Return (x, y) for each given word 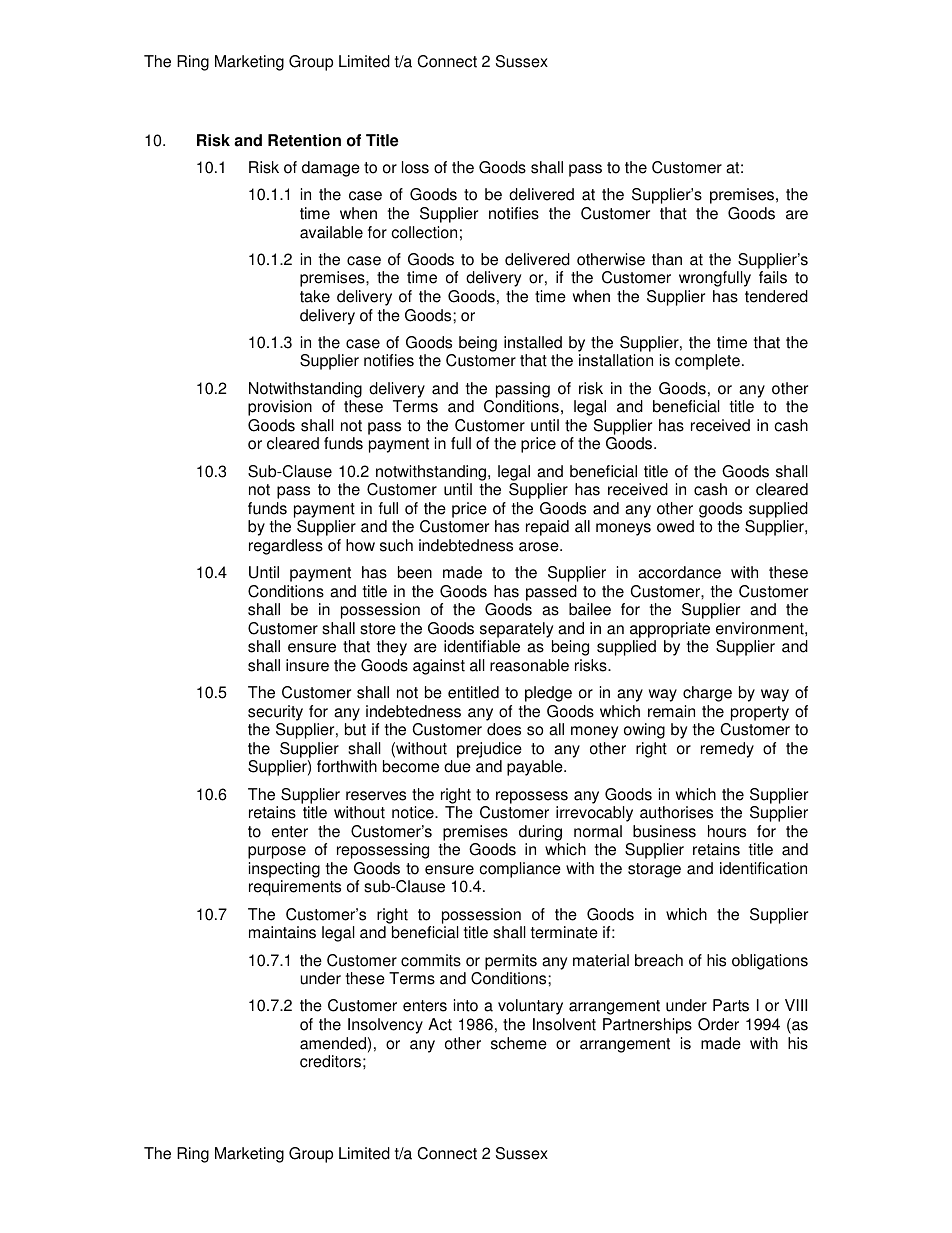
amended (333, 1043)
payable (536, 768)
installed (533, 342)
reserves (376, 796)
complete (707, 362)
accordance (679, 572)
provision (280, 408)
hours (727, 831)
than (667, 259)
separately (516, 630)
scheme (519, 1043)
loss (415, 167)
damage (331, 169)
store (378, 629)
